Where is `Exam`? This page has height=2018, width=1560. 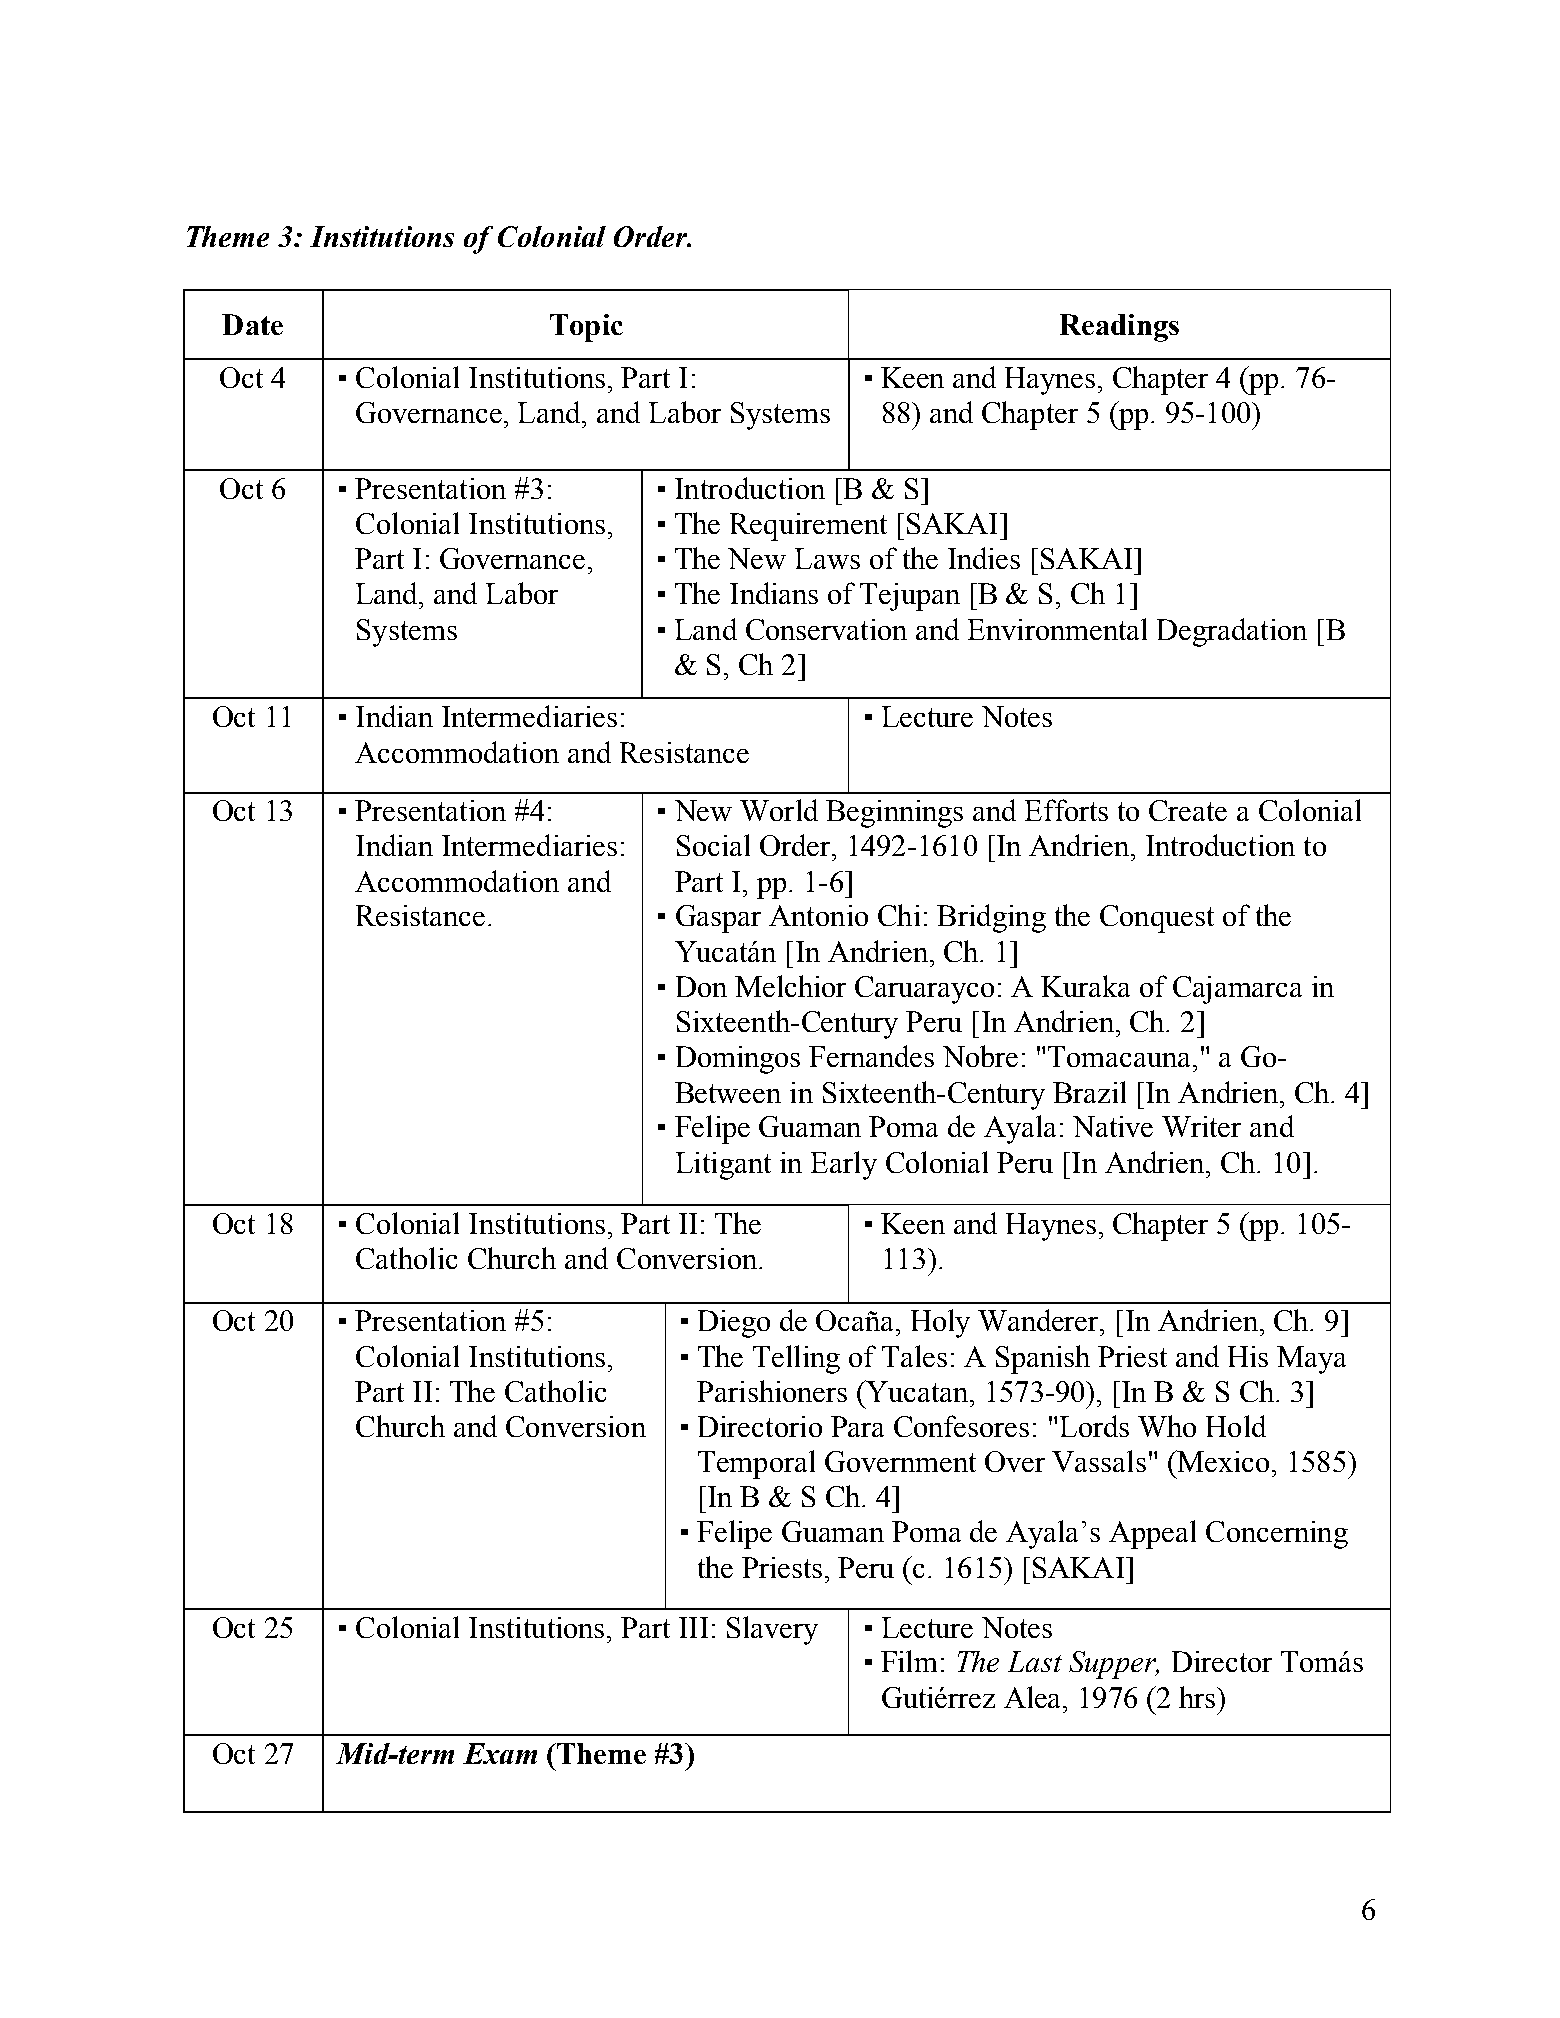 Exam is located at coordinates (500, 1753).
